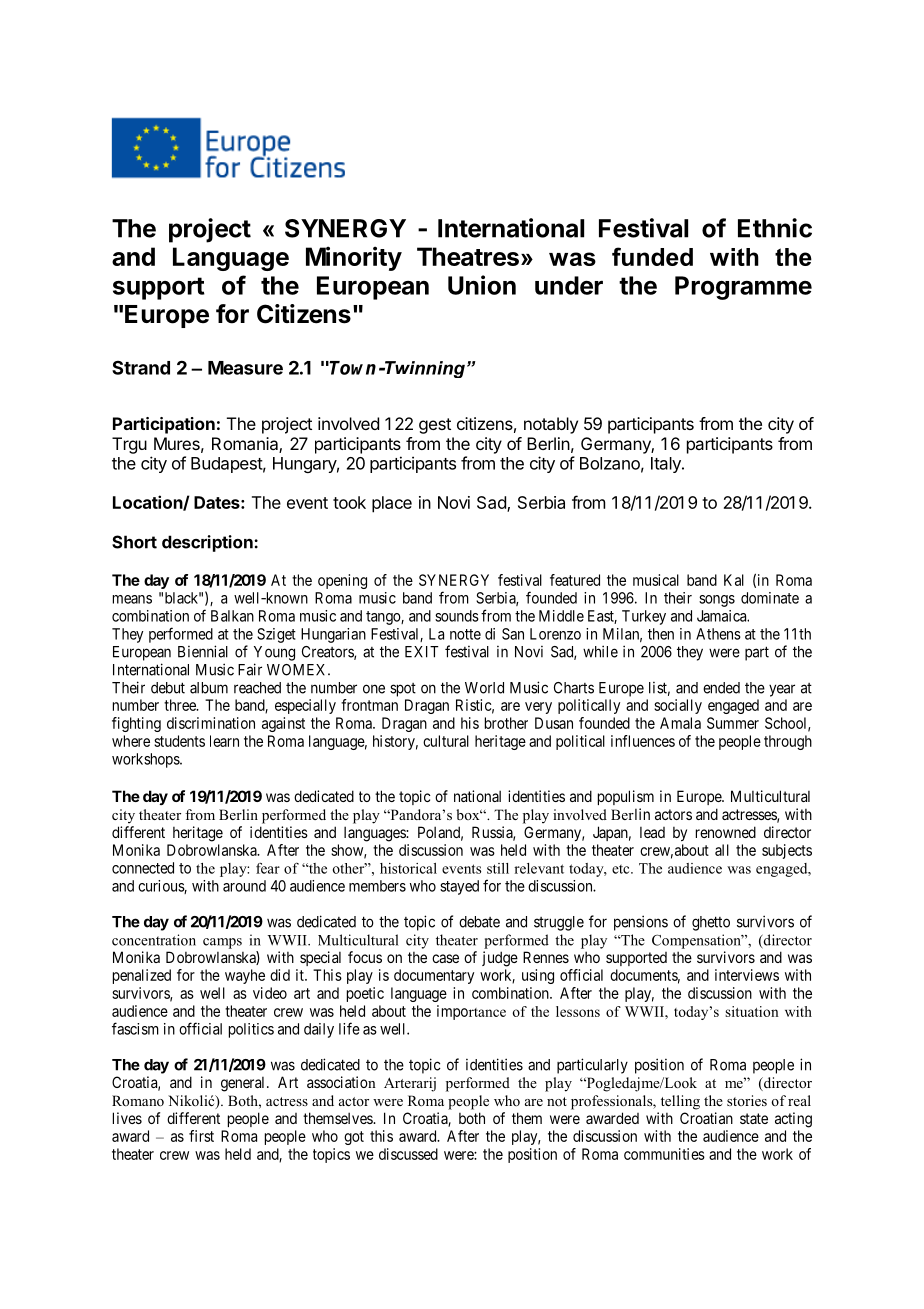 This screenshot has height=1309, width=924. What do you see at coordinates (435, 426) in the screenshot?
I see `gest` at bounding box center [435, 426].
